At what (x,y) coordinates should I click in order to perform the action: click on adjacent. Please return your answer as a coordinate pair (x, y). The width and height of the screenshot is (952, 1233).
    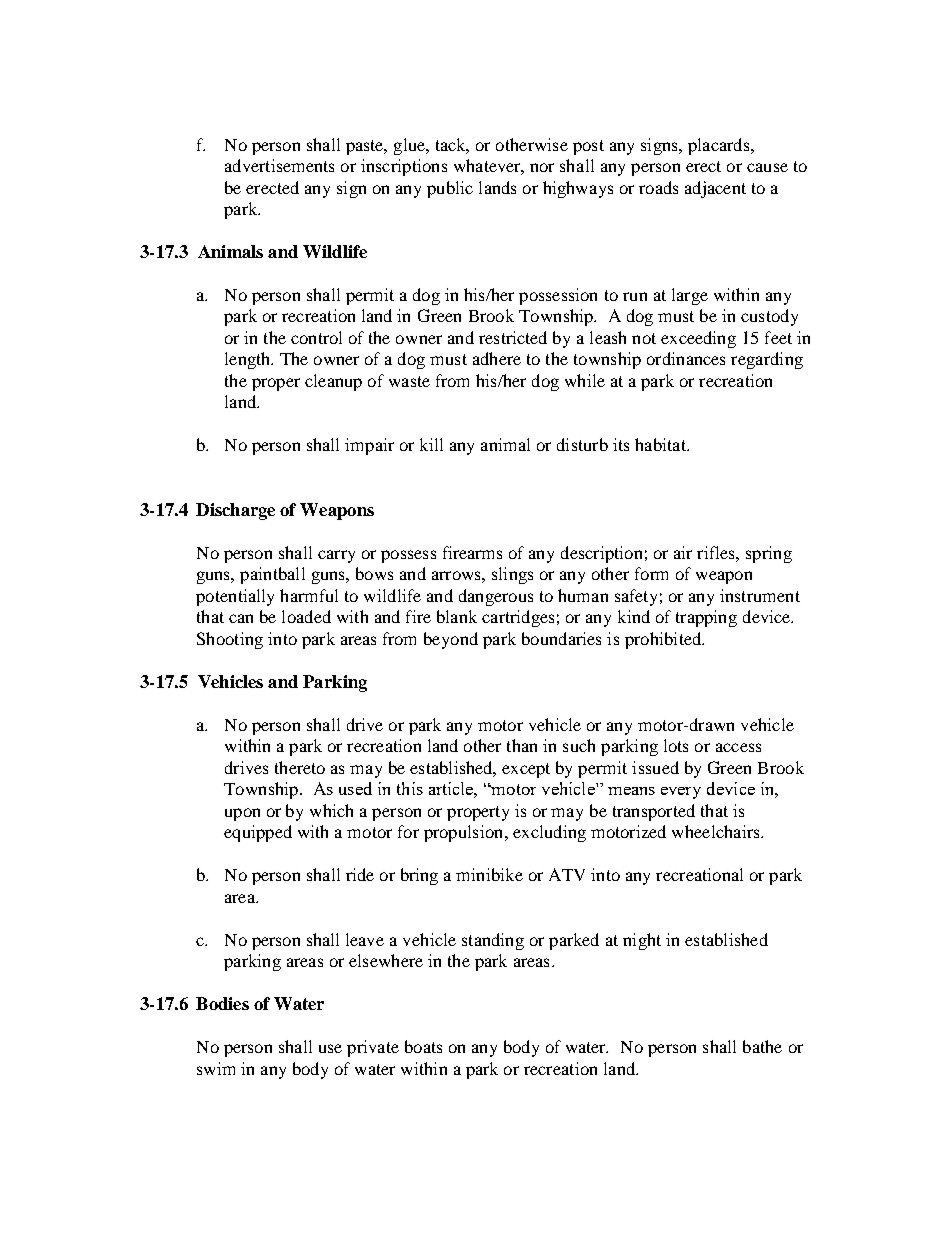
    Looking at the image, I should click on (715, 189).
